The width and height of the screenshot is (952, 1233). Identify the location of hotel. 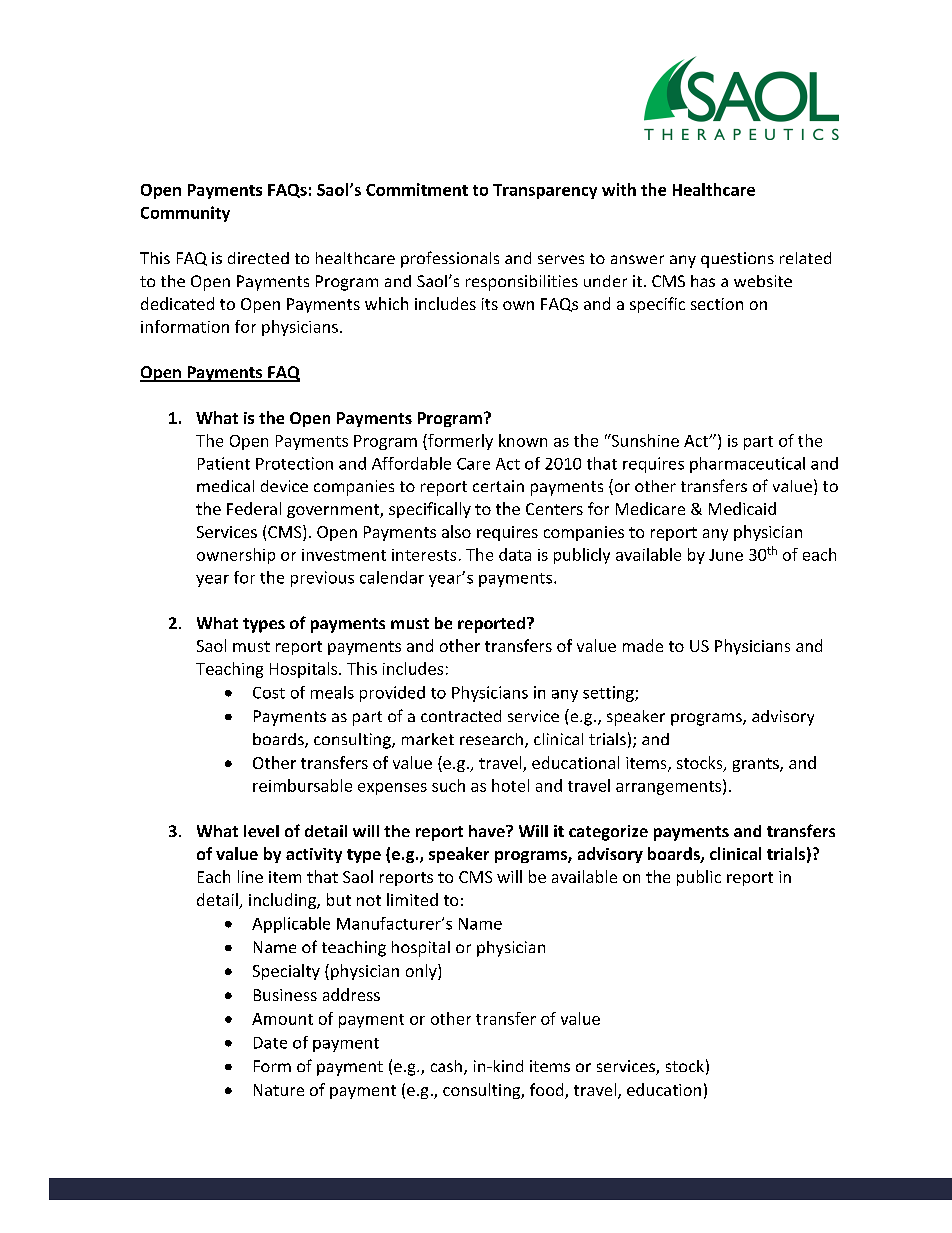
(510, 785).
